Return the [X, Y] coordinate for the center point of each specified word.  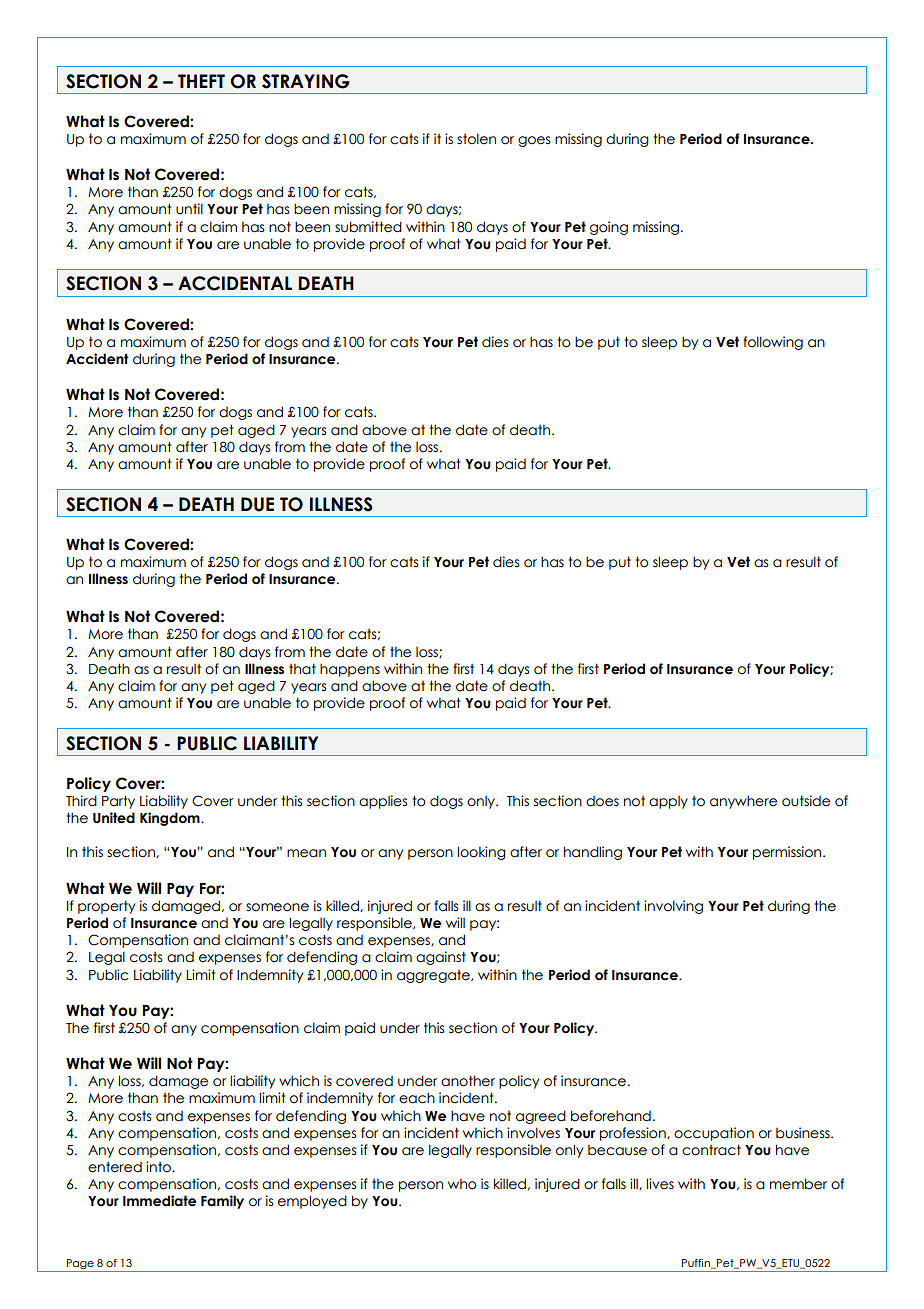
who [462, 1184]
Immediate [159, 1201]
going [609, 228]
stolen [476, 139]
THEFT [201, 81]
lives [660, 1184]
